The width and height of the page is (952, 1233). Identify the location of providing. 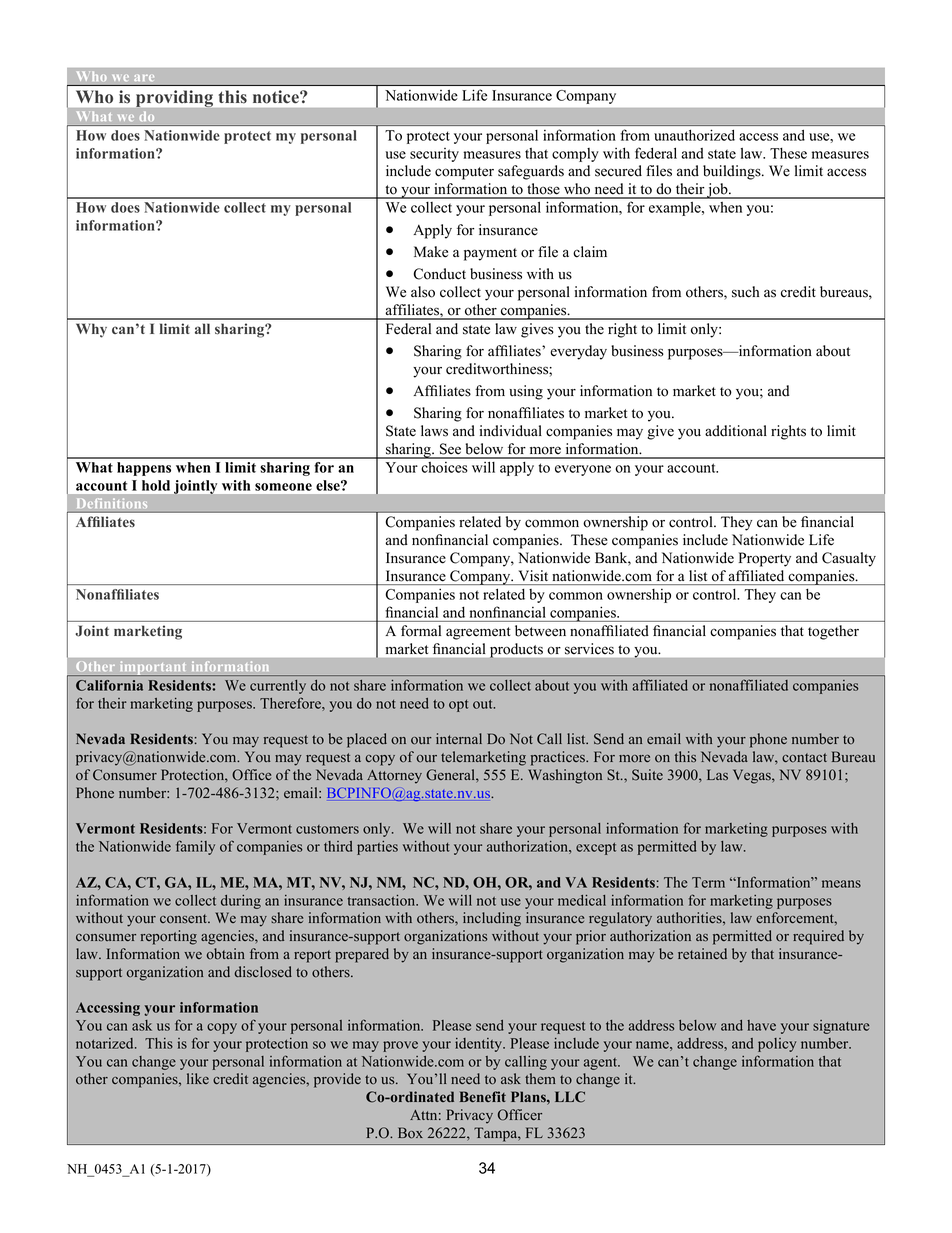
(175, 99).
